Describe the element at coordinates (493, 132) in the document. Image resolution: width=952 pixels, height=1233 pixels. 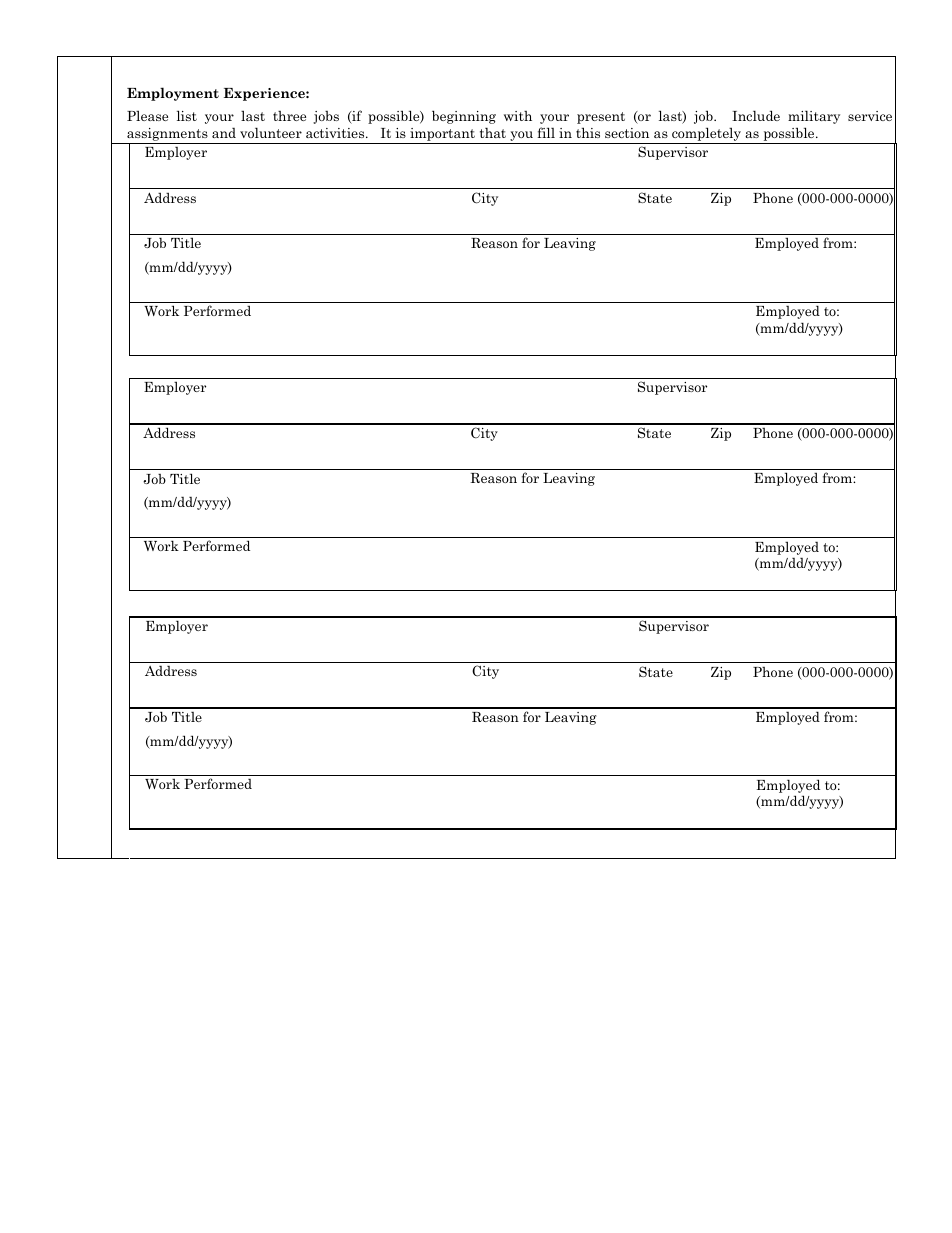
I see `that` at that location.
